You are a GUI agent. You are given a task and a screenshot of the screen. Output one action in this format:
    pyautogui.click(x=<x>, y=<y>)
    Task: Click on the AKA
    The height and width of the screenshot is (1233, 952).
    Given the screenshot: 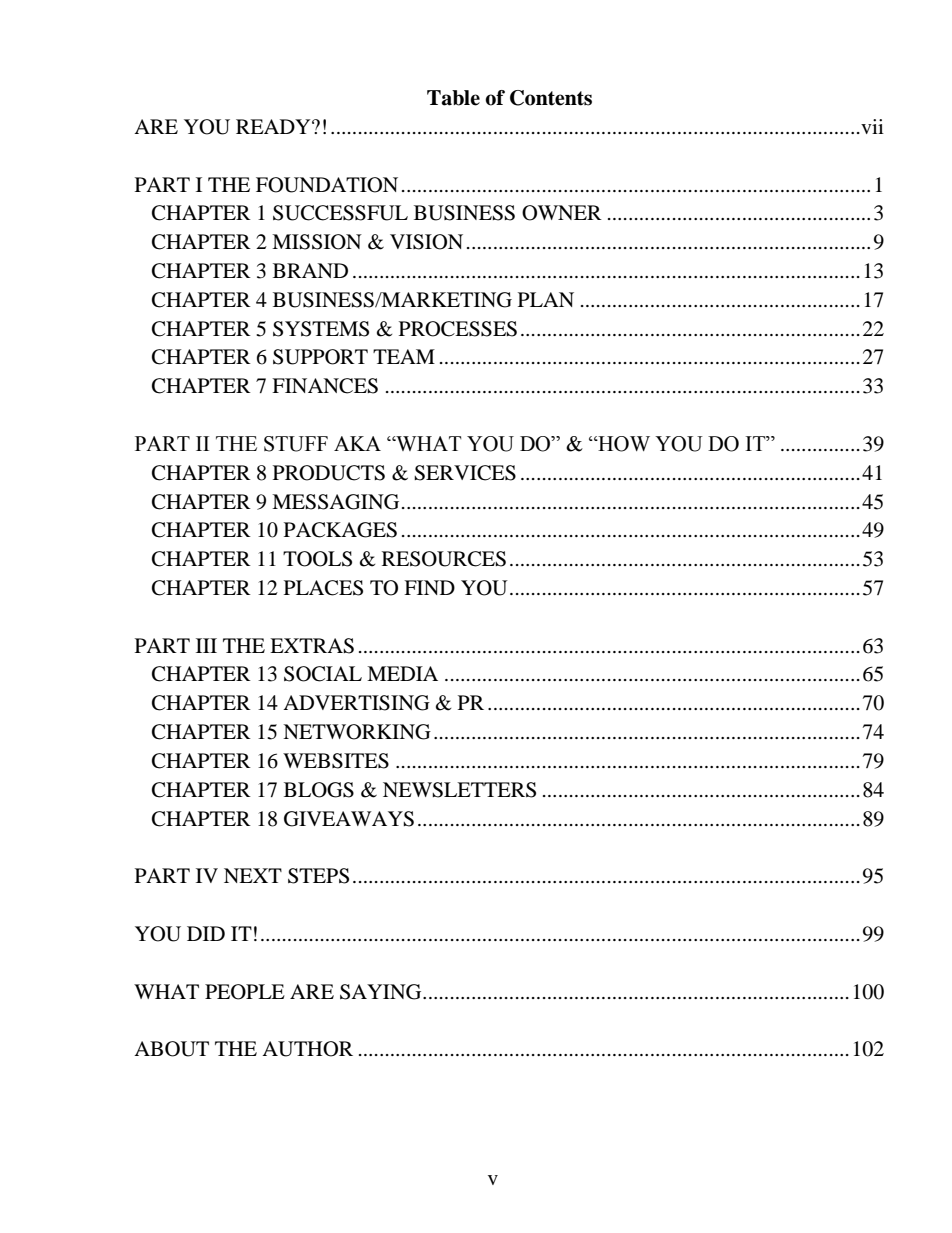 What is the action you would take?
    pyautogui.click(x=357, y=443)
